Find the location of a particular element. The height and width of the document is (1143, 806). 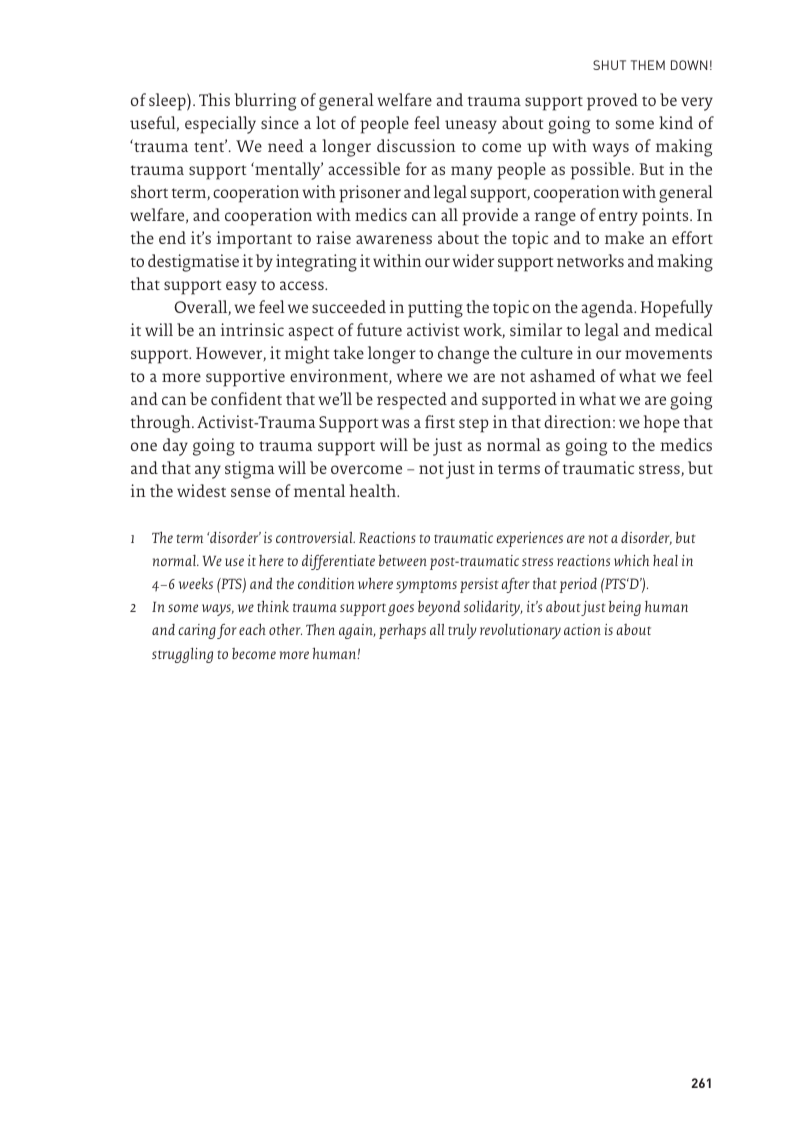

caring is located at coordinates (197, 631).
